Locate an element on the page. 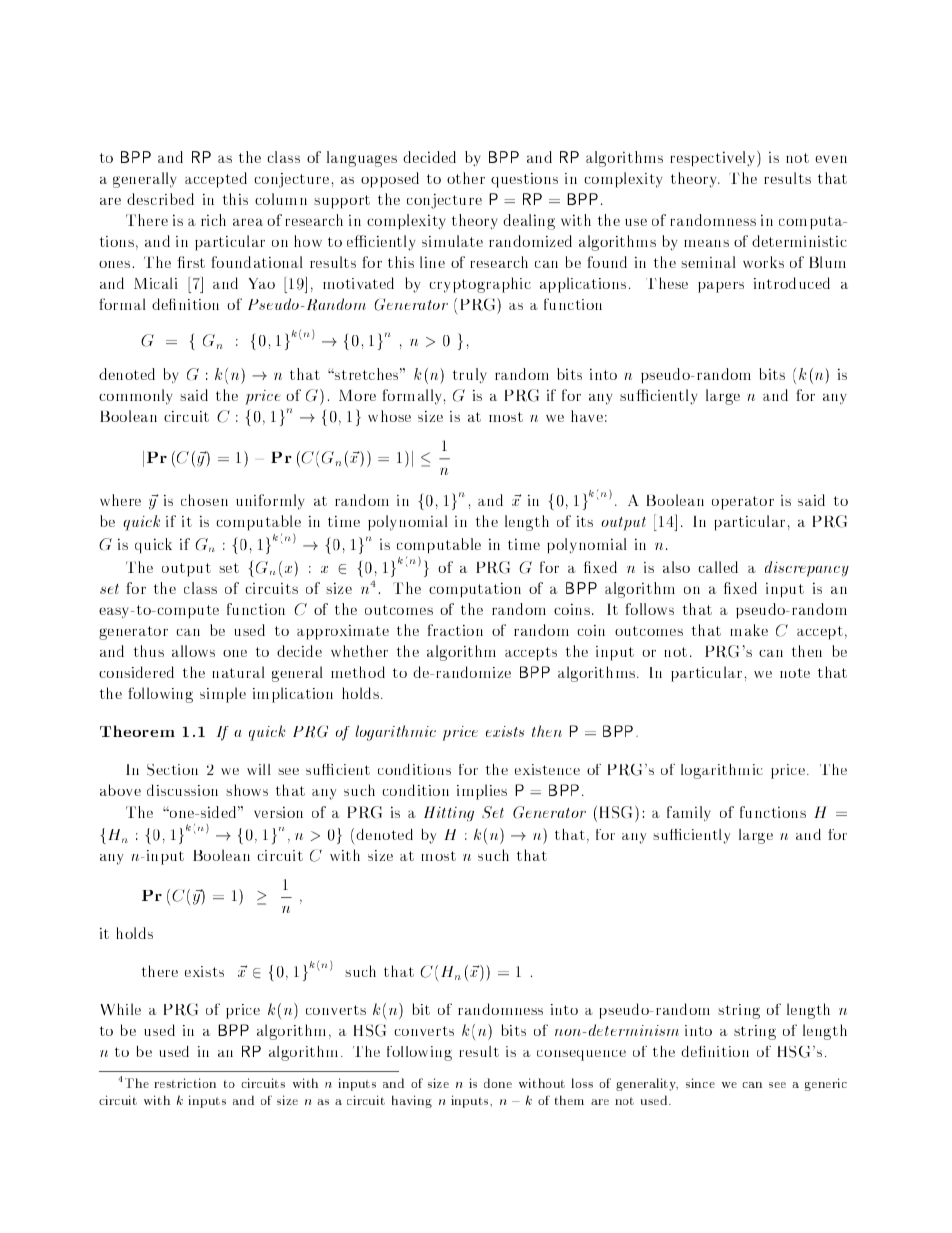  allows is located at coordinates (193, 651).
